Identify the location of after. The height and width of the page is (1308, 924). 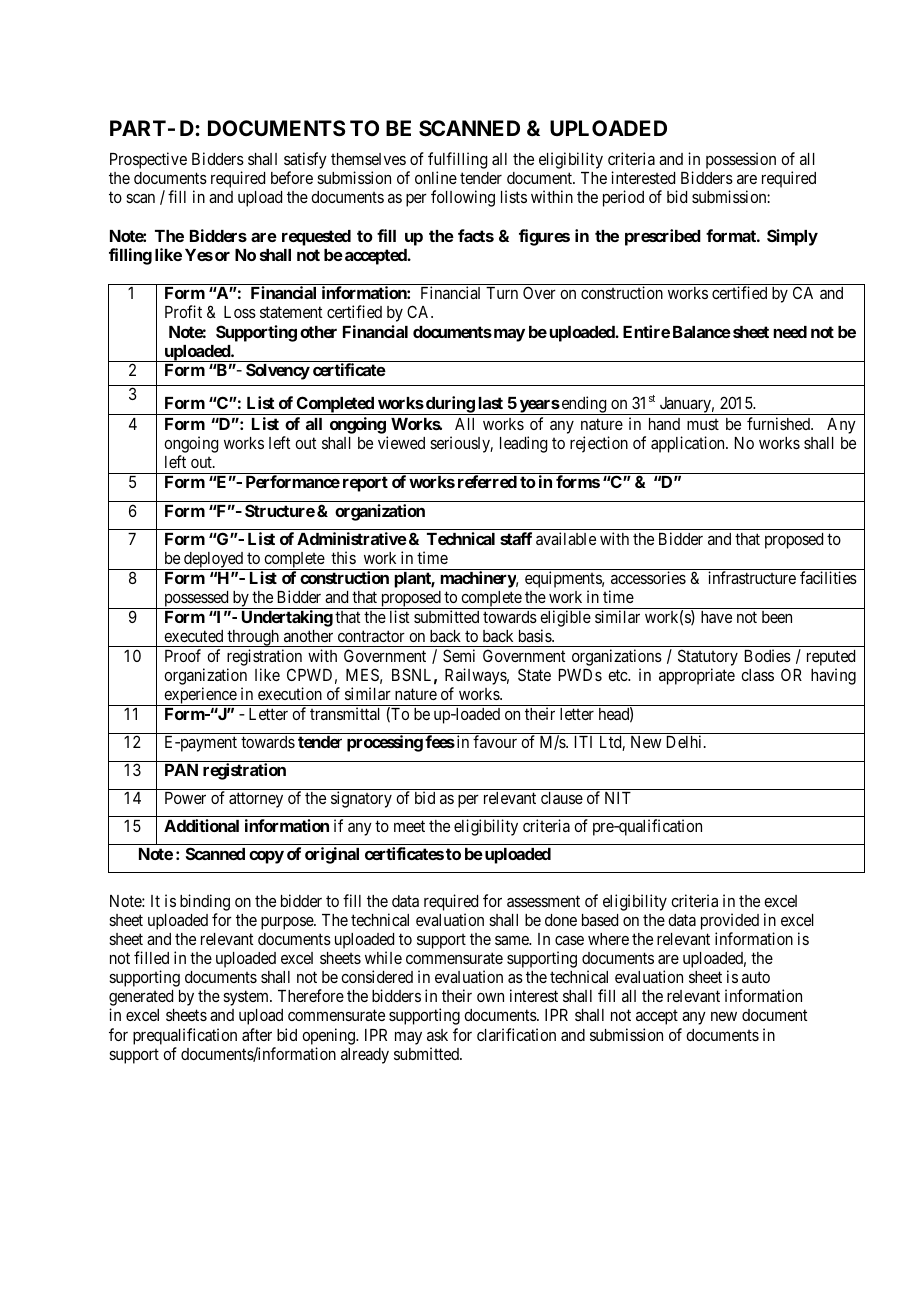
(257, 1034).
